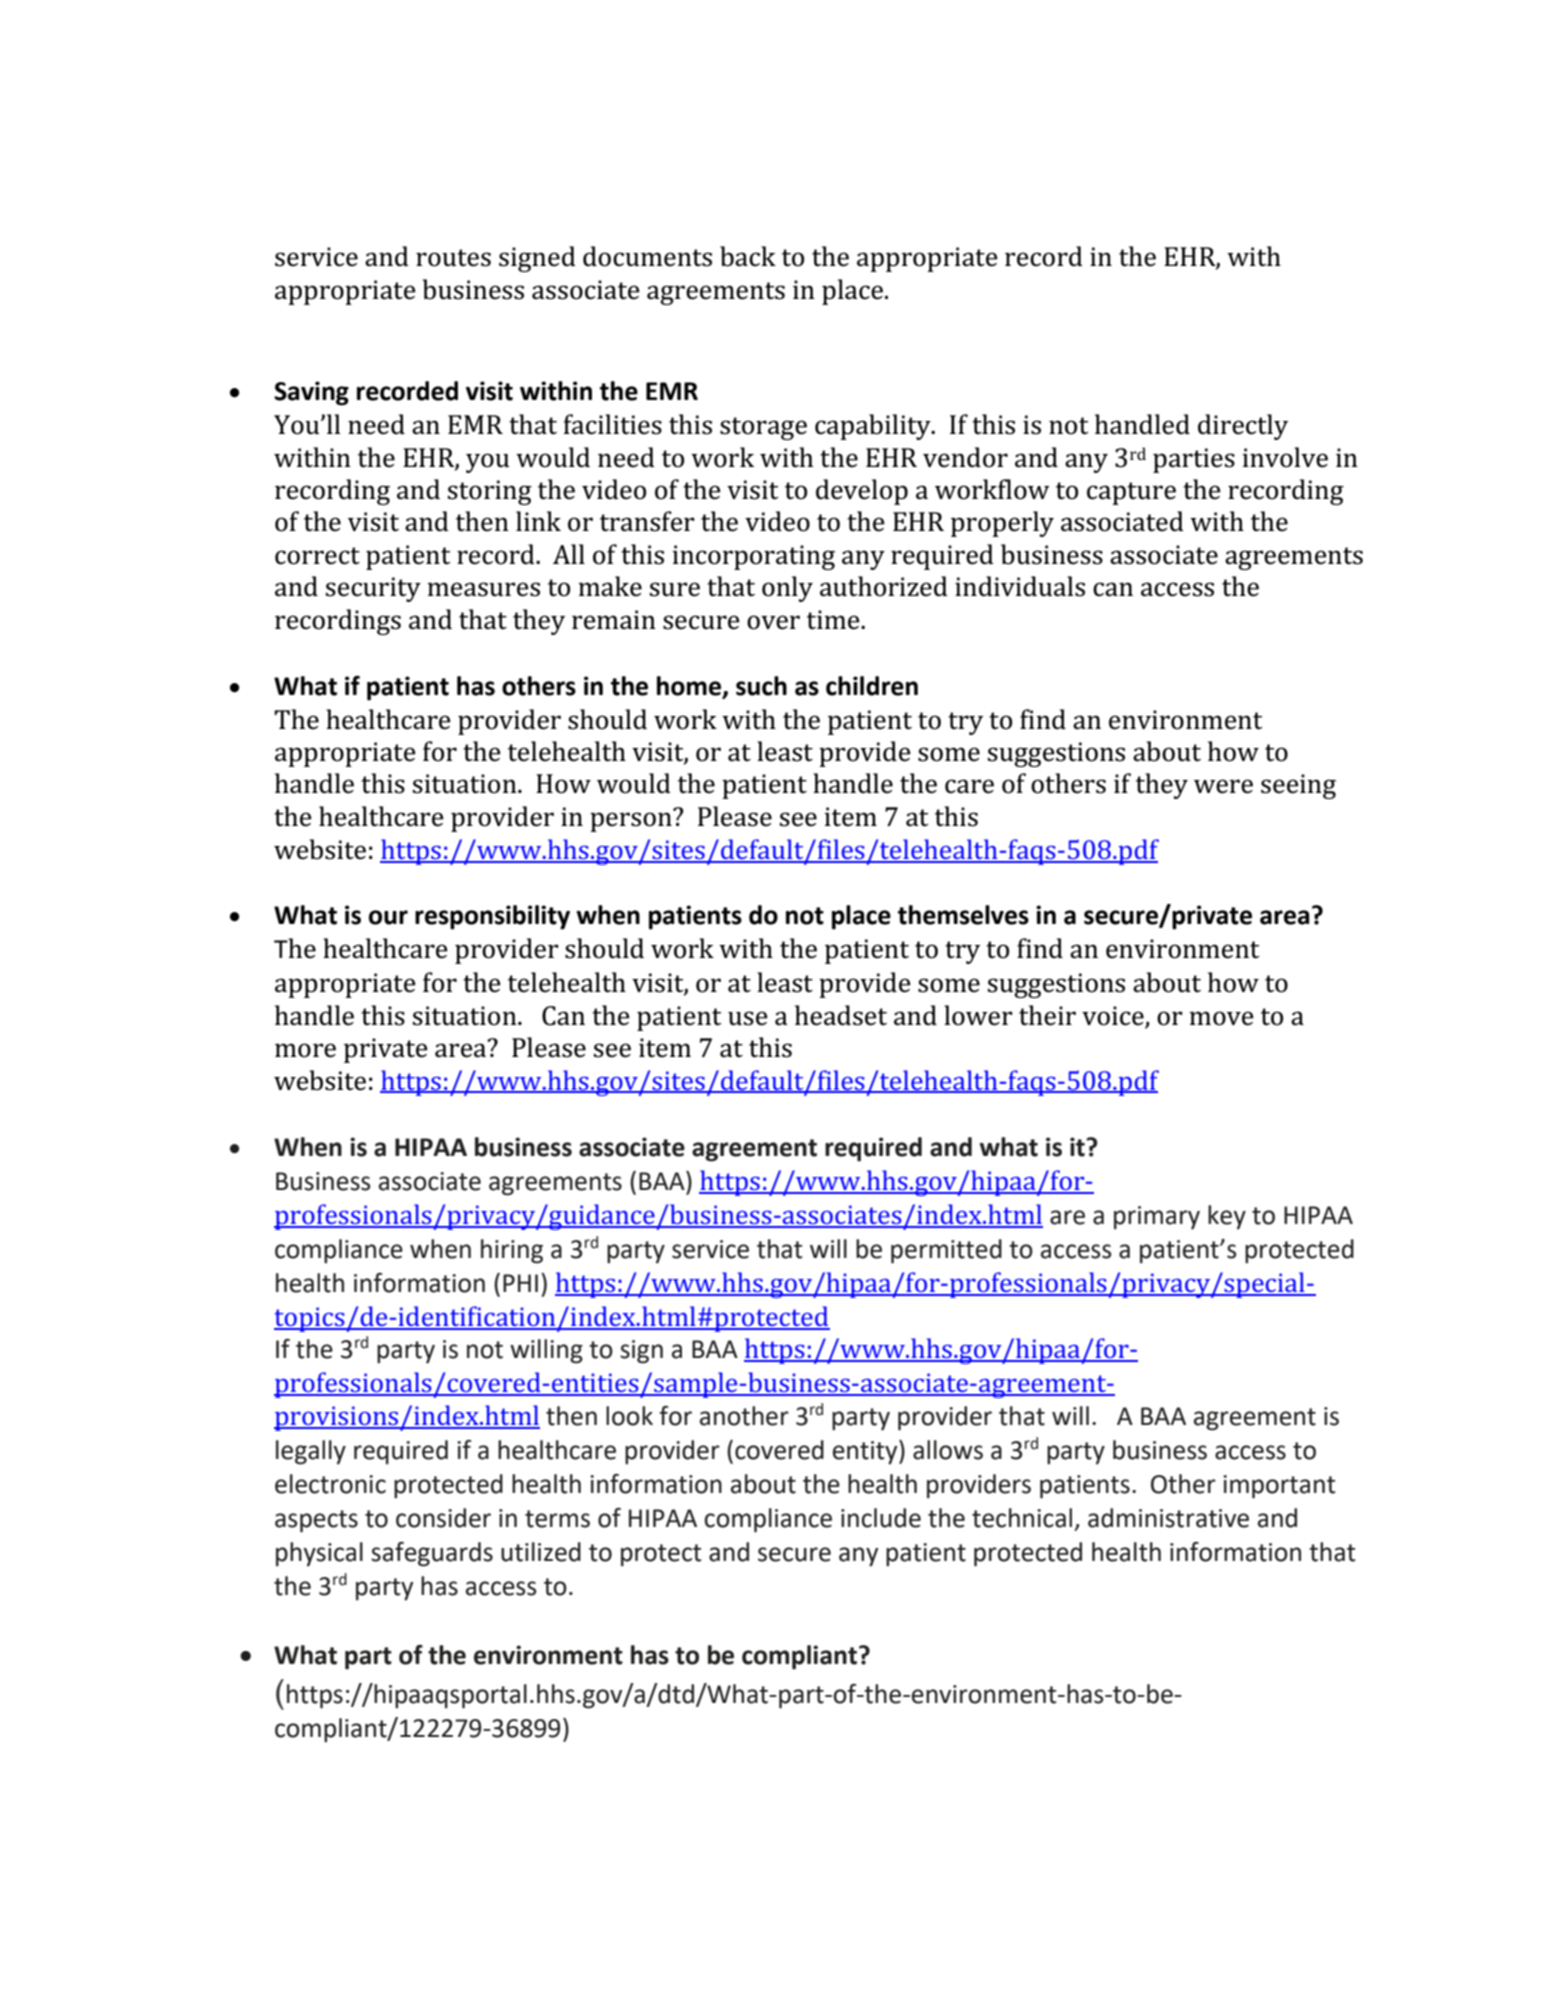 This document has width=1547, height=2002. I want to click on administrative, so click(1168, 1518).
